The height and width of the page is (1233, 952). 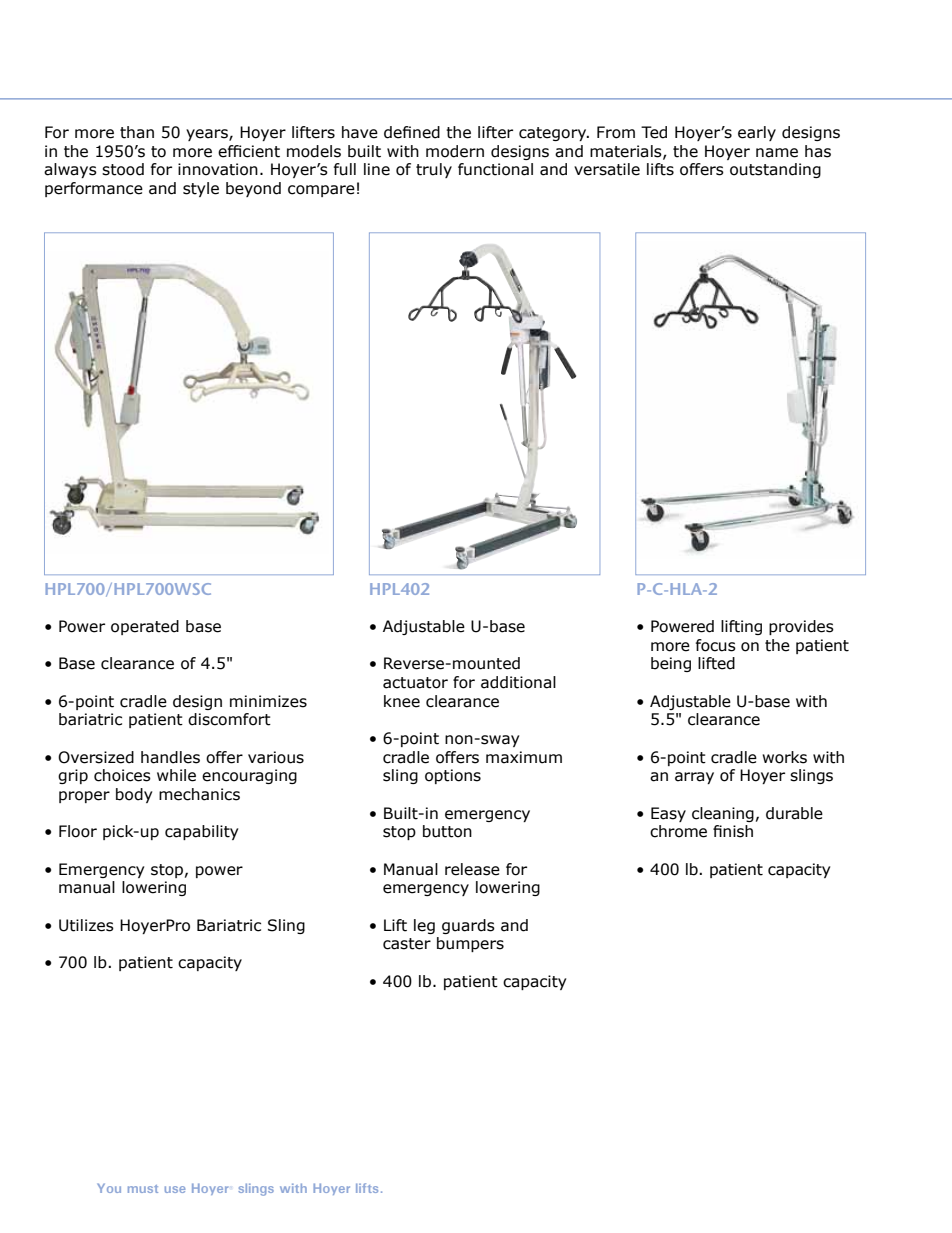 I want to click on use, so click(x=175, y=1189).
